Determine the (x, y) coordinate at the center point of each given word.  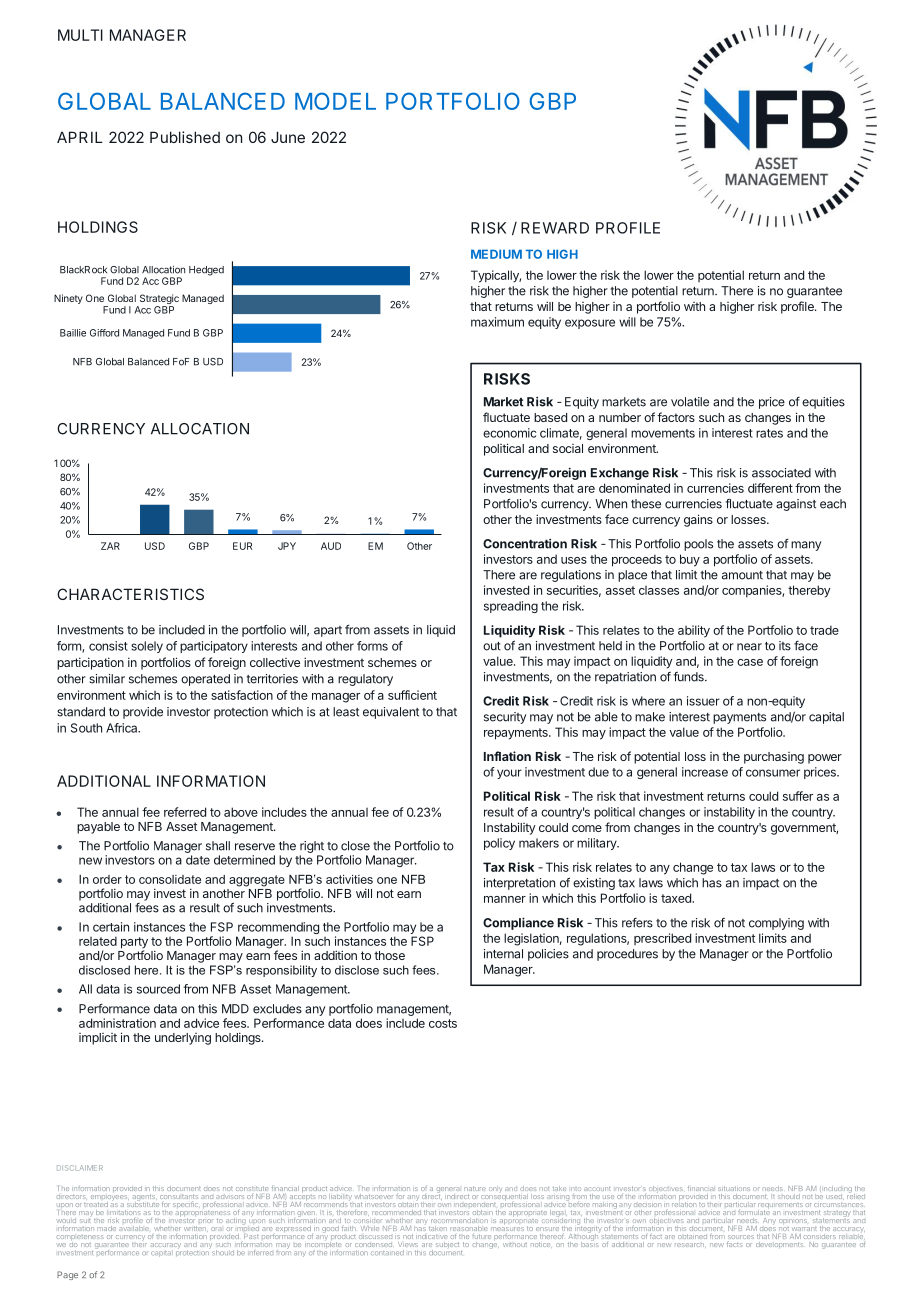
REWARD (555, 228)
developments (779, 1244)
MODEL (335, 101)
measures (507, 1230)
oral (216, 1229)
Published (185, 137)
